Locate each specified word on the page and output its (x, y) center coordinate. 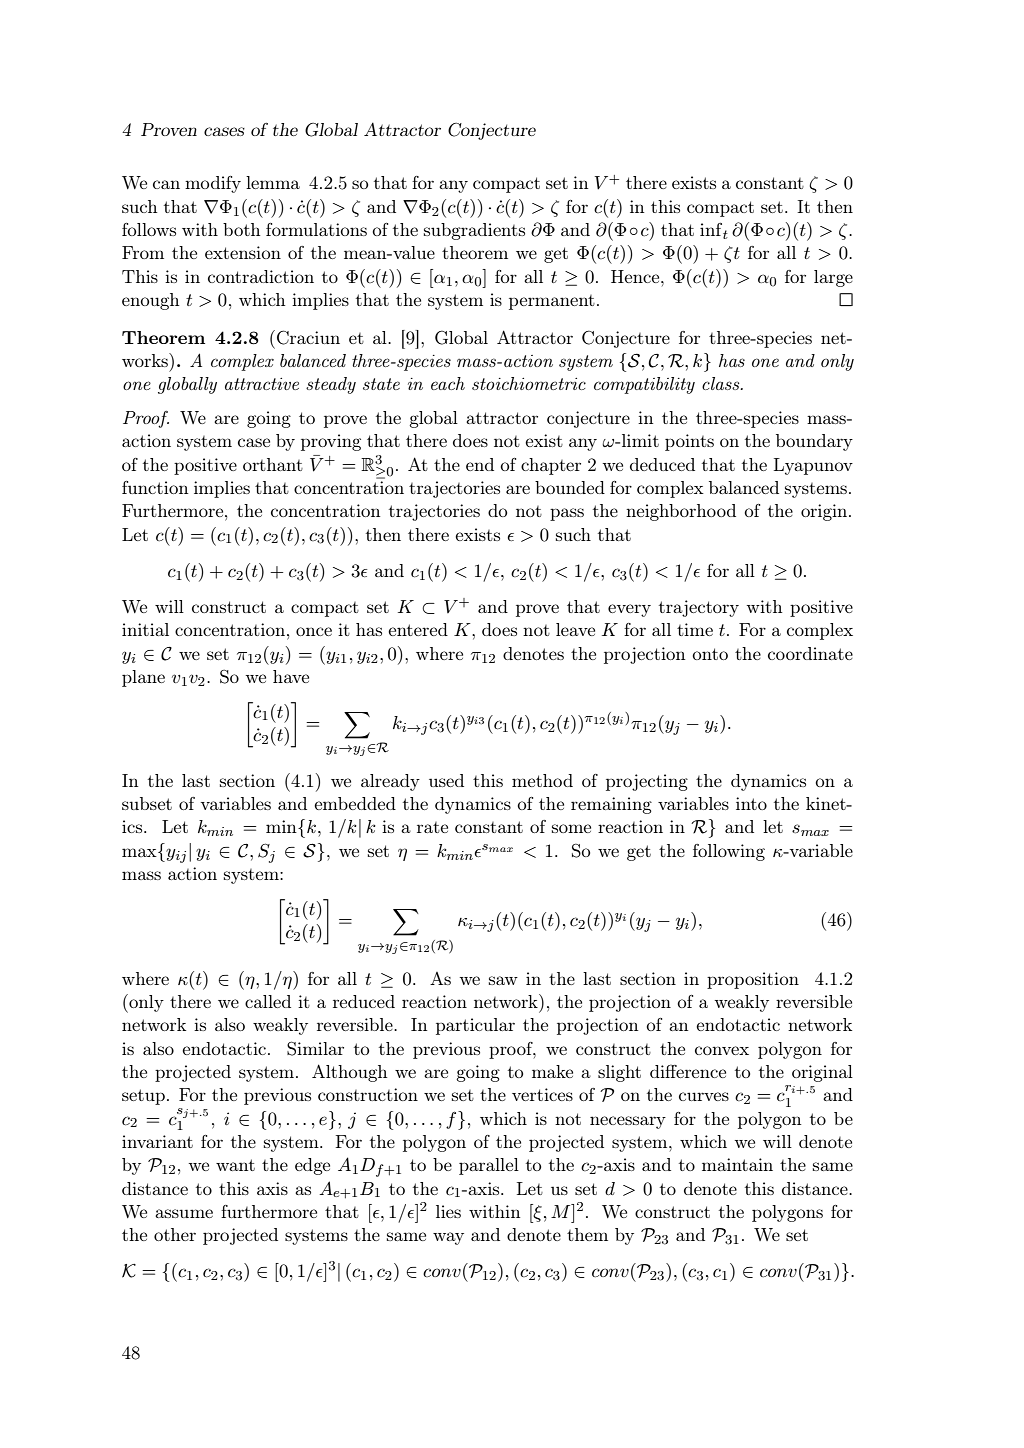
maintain (737, 1164)
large (833, 278)
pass (567, 514)
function (155, 487)
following (729, 852)
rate (432, 827)
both (241, 229)
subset (147, 803)
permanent (552, 302)
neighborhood (681, 512)
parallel (489, 1166)
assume (184, 1213)
